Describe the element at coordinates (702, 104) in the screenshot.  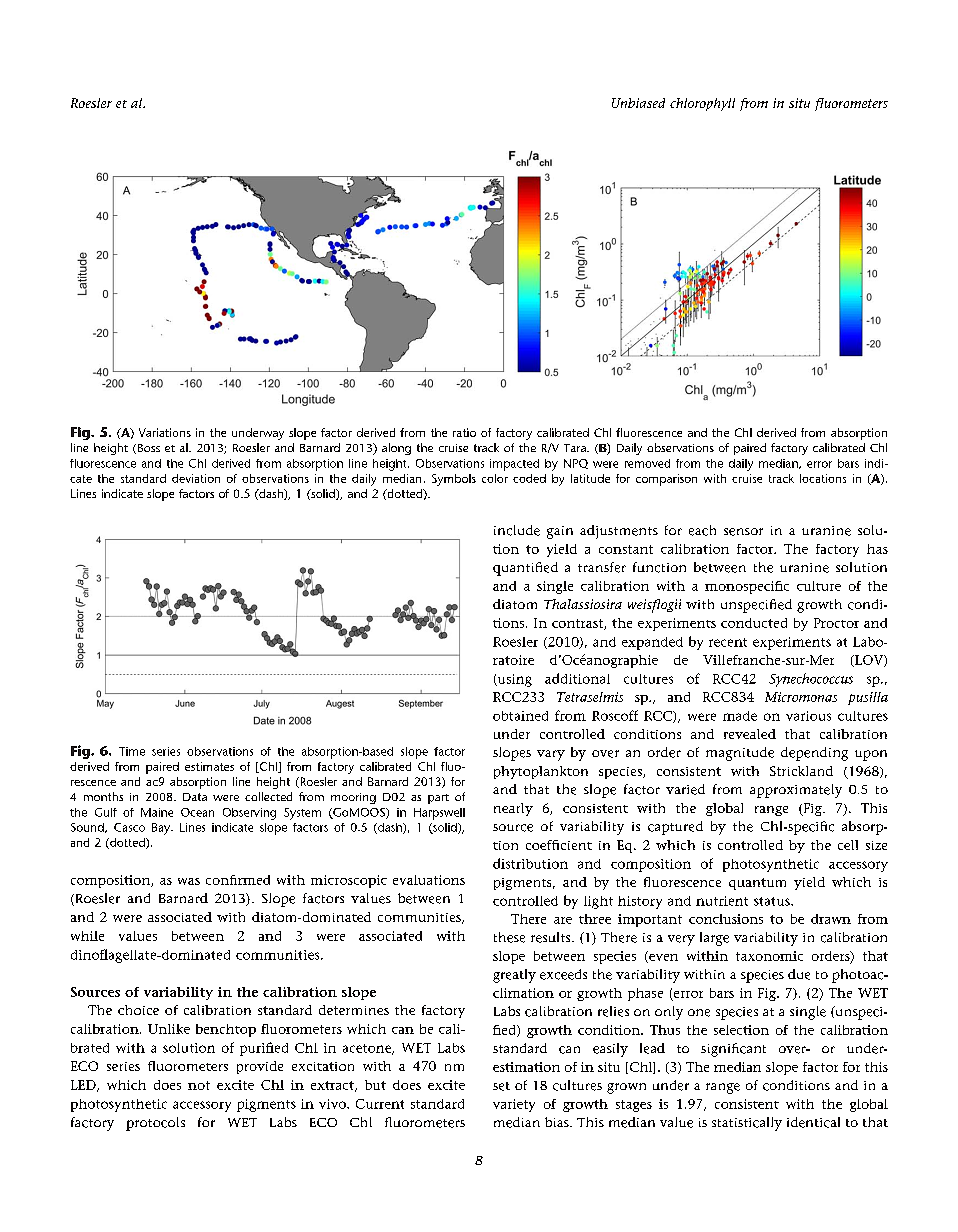
I see `chlorophyll` at that location.
